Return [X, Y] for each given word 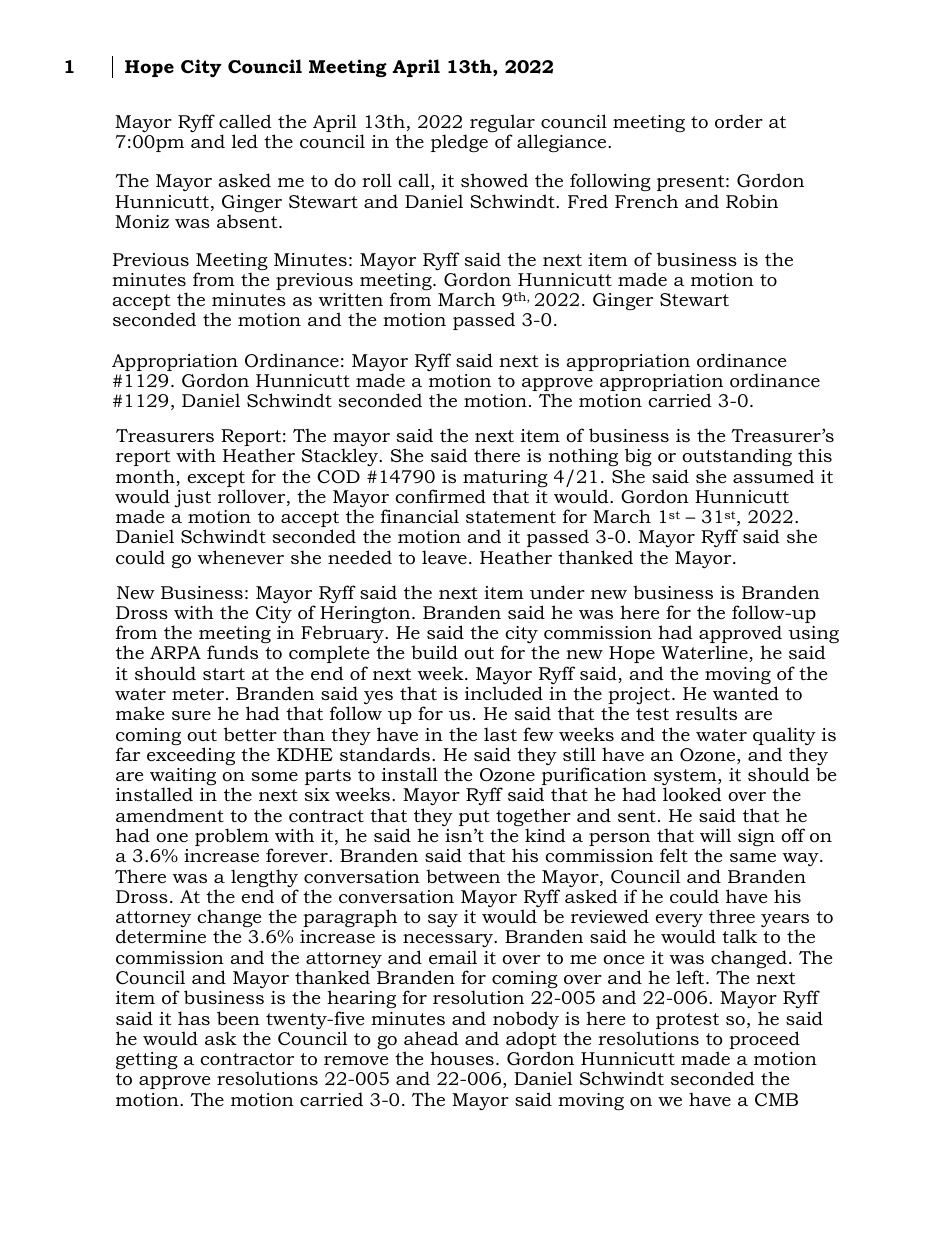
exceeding [191, 756]
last [500, 734]
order [739, 121]
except [216, 480]
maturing [505, 480]
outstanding [737, 457]
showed [494, 180]
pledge [459, 143]
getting [147, 1060]
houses [462, 1058]
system [686, 778]
